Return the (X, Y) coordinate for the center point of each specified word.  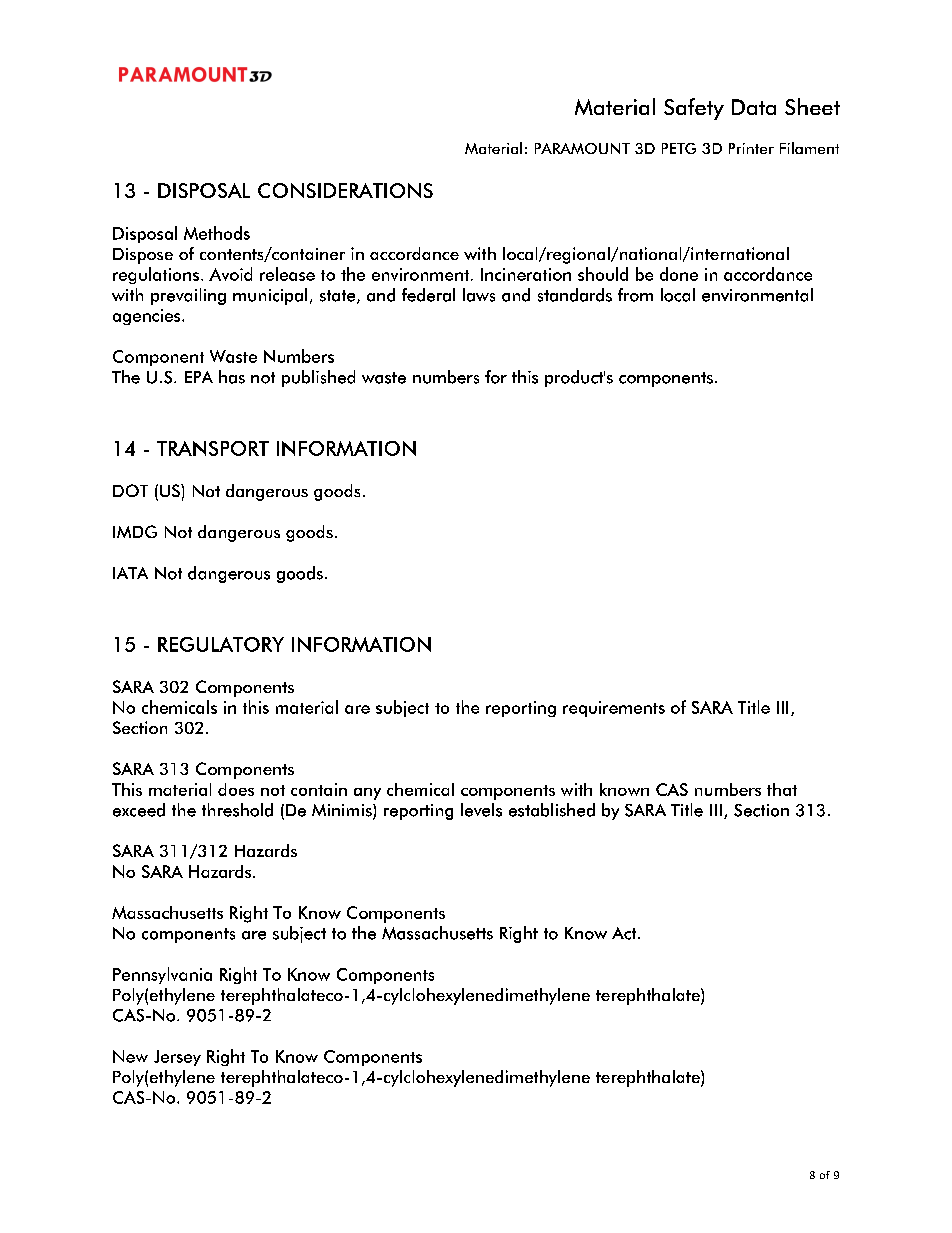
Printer (751, 148)
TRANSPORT (213, 448)
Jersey (177, 1058)
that (782, 789)
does (236, 789)
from (635, 295)
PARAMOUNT (582, 148)
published (318, 378)
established (552, 810)
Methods (217, 233)
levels (481, 810)
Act (625, 933)
